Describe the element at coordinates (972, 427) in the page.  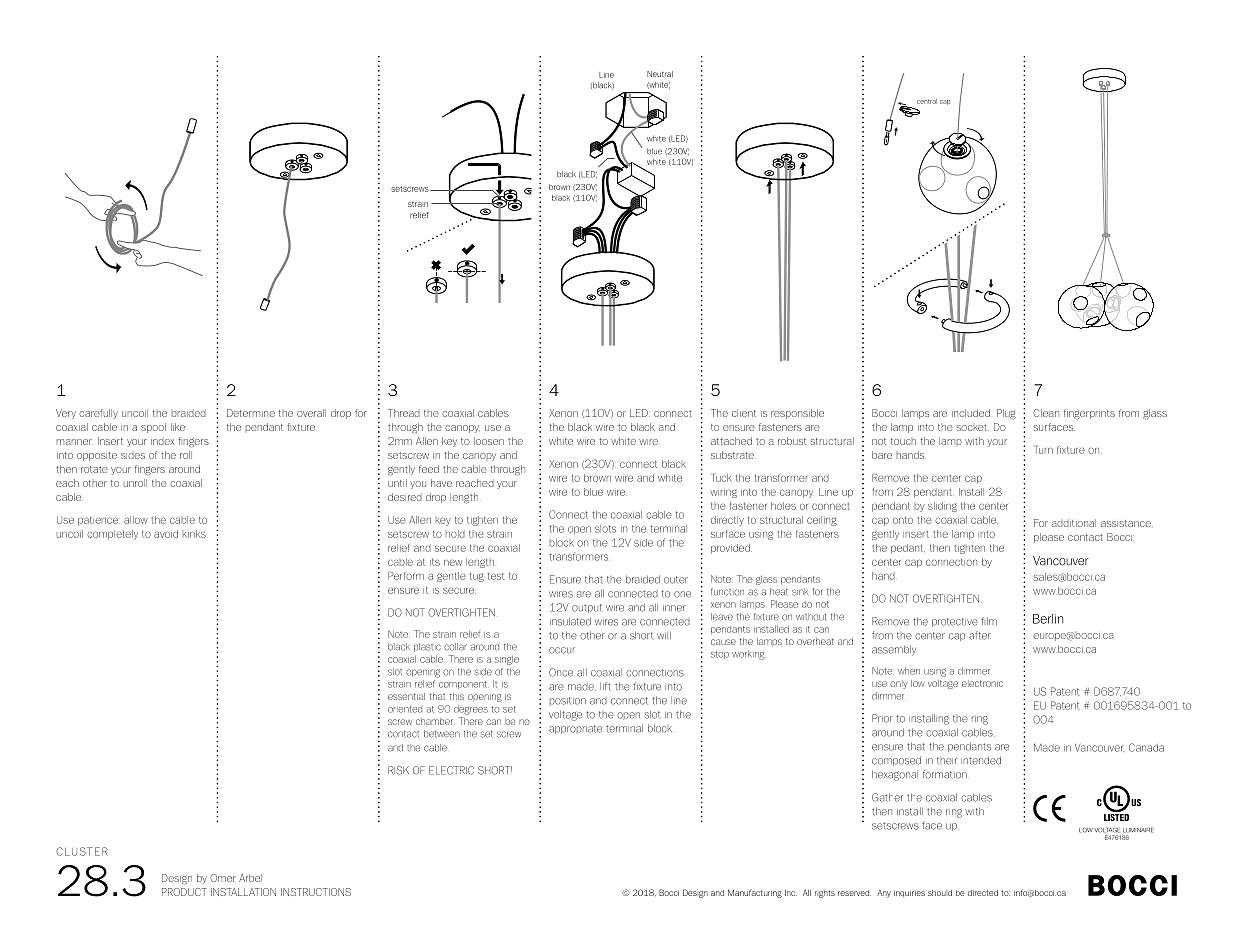
I see `socket` at that location.
